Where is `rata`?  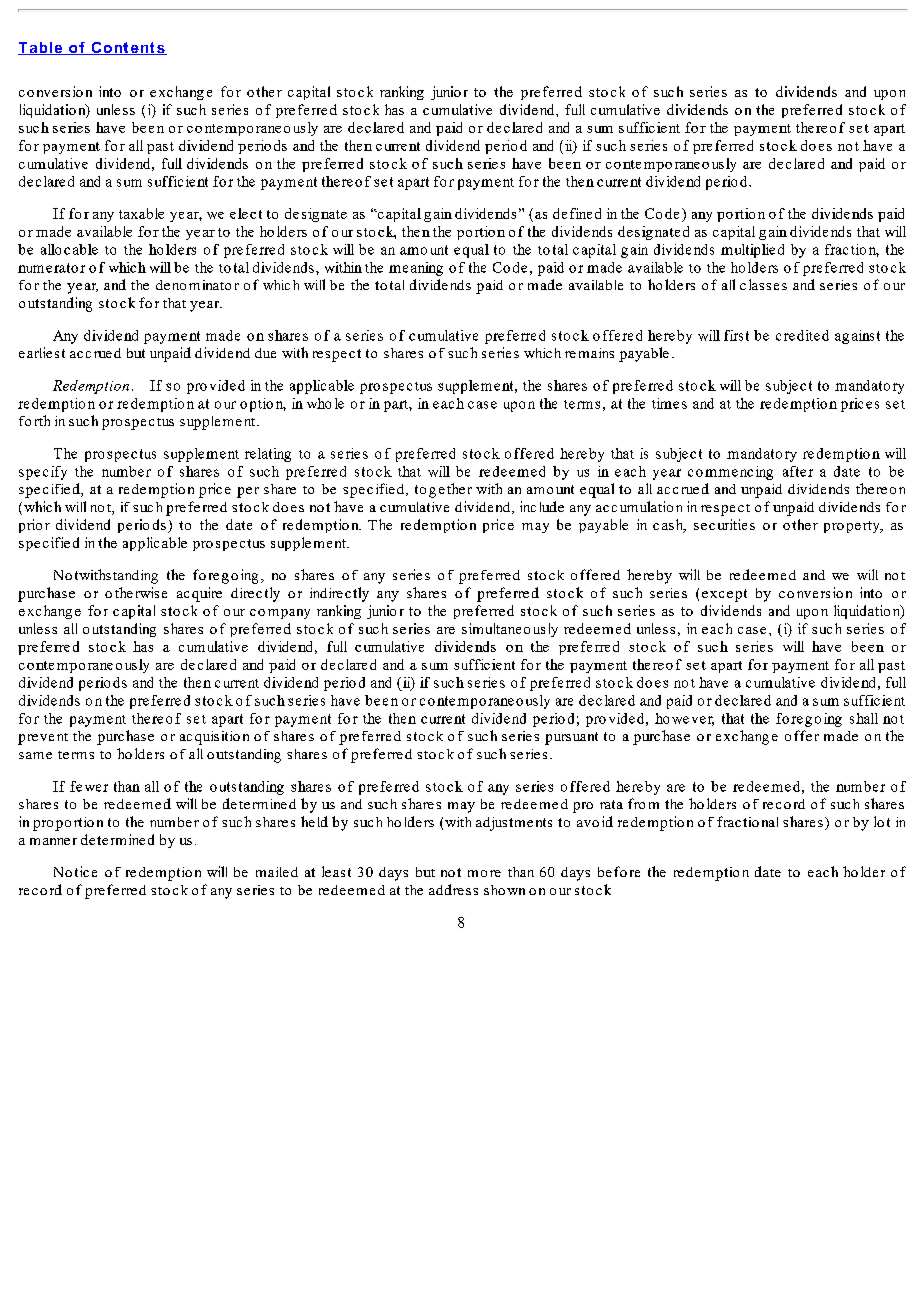
rata is located at coordinates (611, 804).
